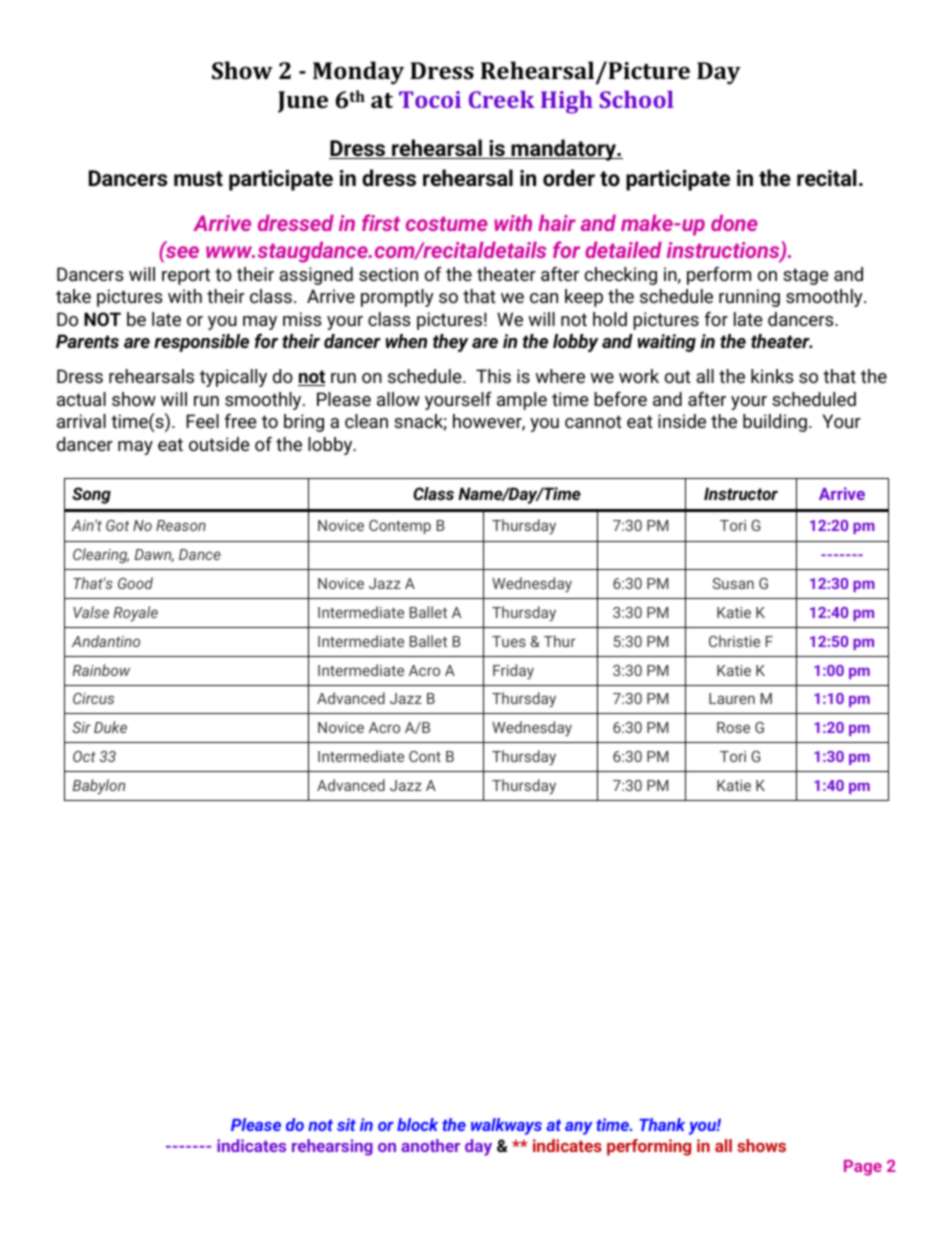 The image size is (952, 1233). What do you see at coordinates (506, 1126) in the image?
I see `walkways` at bounding box center [506, 1126].
